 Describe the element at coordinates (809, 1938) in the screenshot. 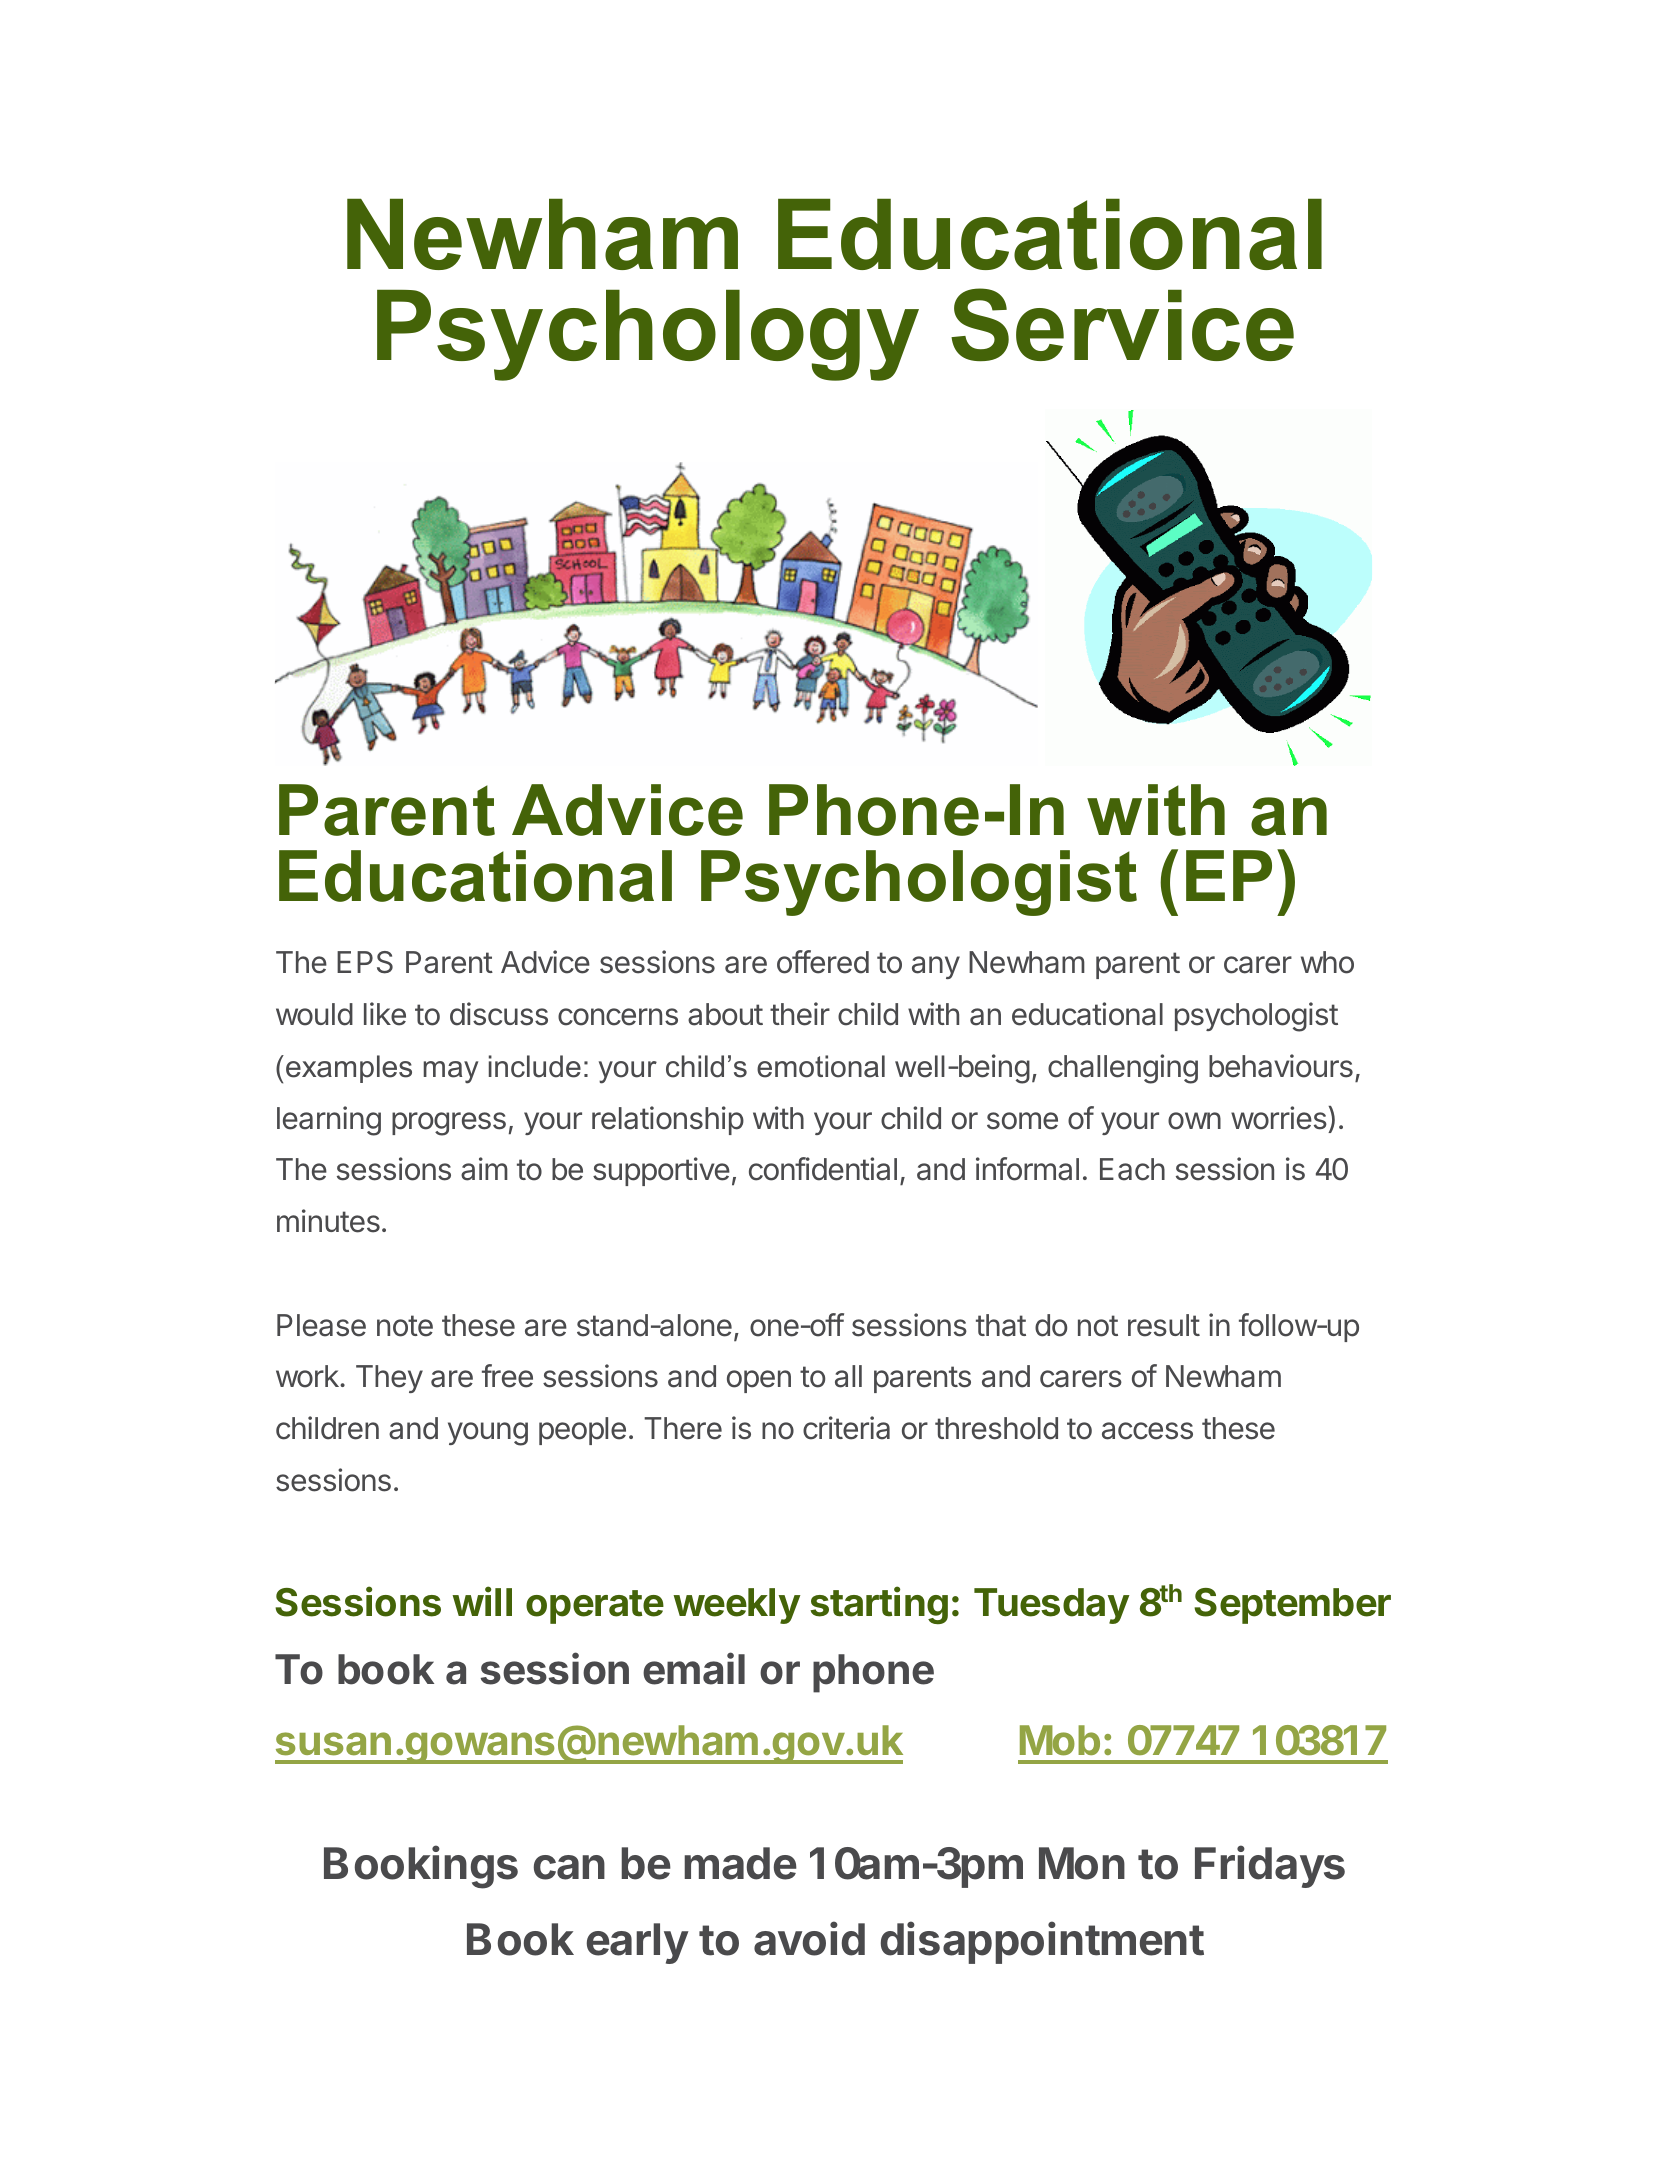

I see `avoid` at that location.
